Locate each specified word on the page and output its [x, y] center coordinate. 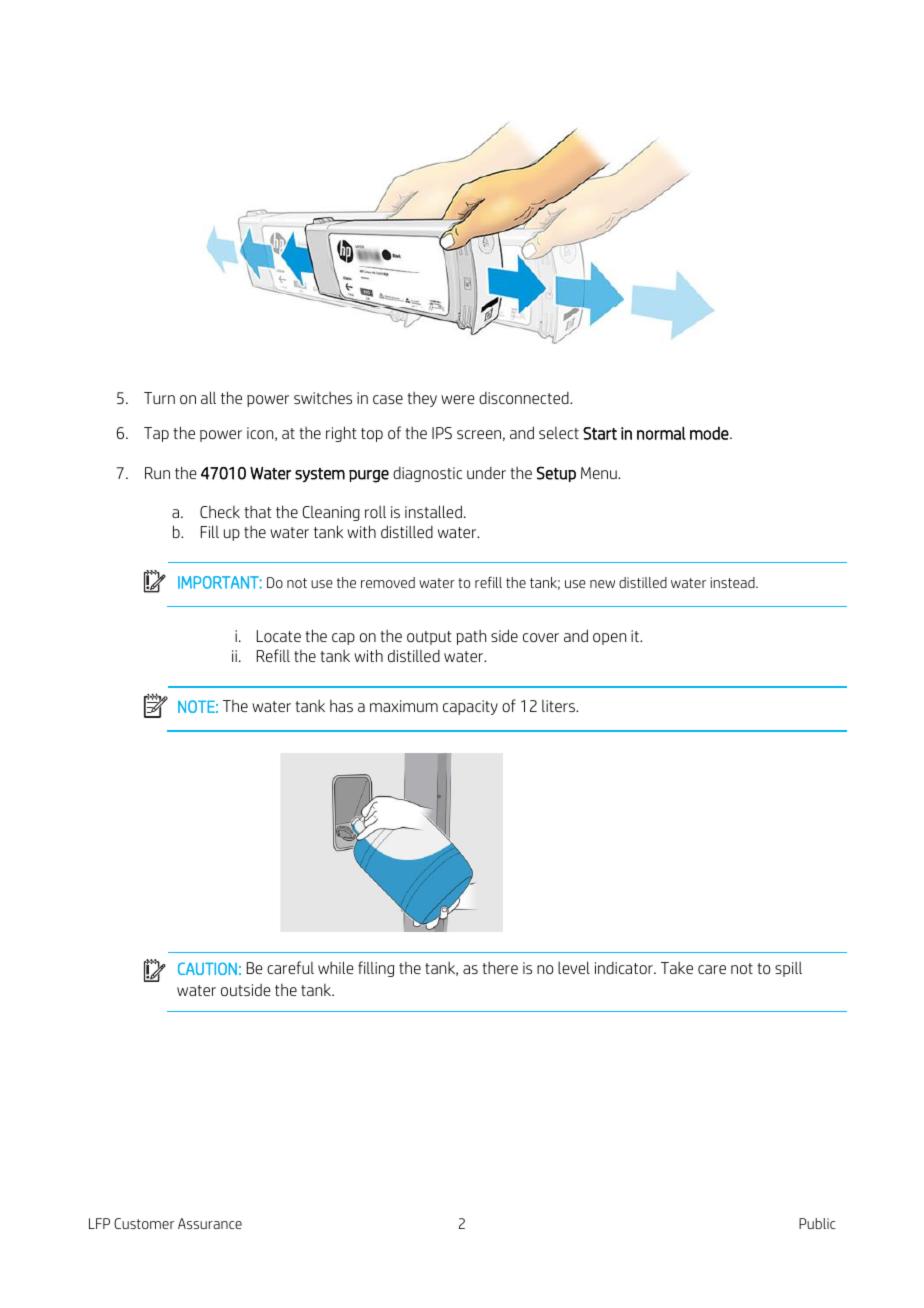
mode [710, 433]
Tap [156, 434]
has [341, 706]
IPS [442, 433]
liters [560, 706]
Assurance [210, 1223]
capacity [470, 707]
